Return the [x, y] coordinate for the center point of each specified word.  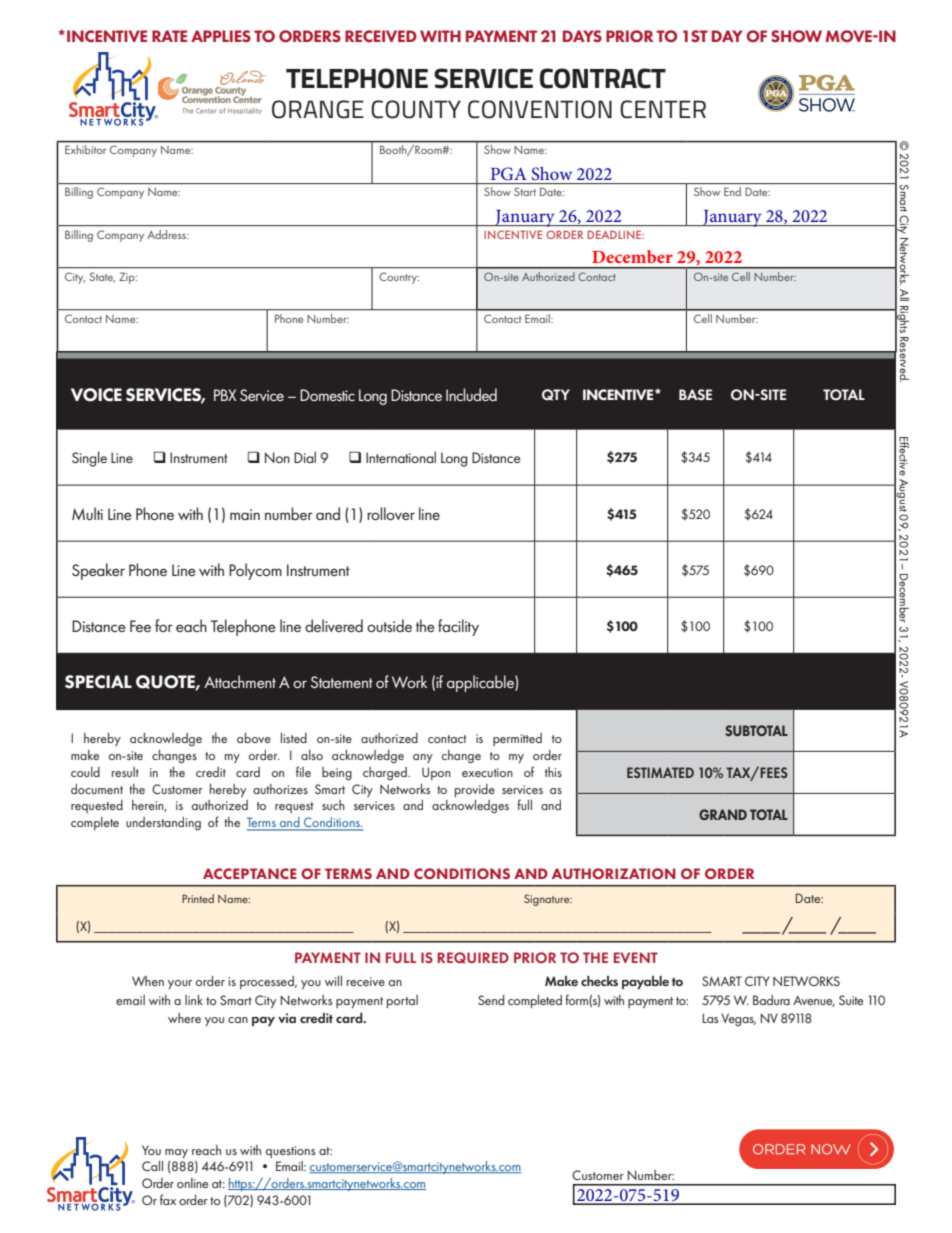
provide [475, 790]
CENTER [663, 109]
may [176, 1153]
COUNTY [416, 109]
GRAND [723, 814]
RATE [169, 36]
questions [291, 1152]
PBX [225, 395]
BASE [695, 394]
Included [471, 394]
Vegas [738, 1019]
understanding [163, 823]
